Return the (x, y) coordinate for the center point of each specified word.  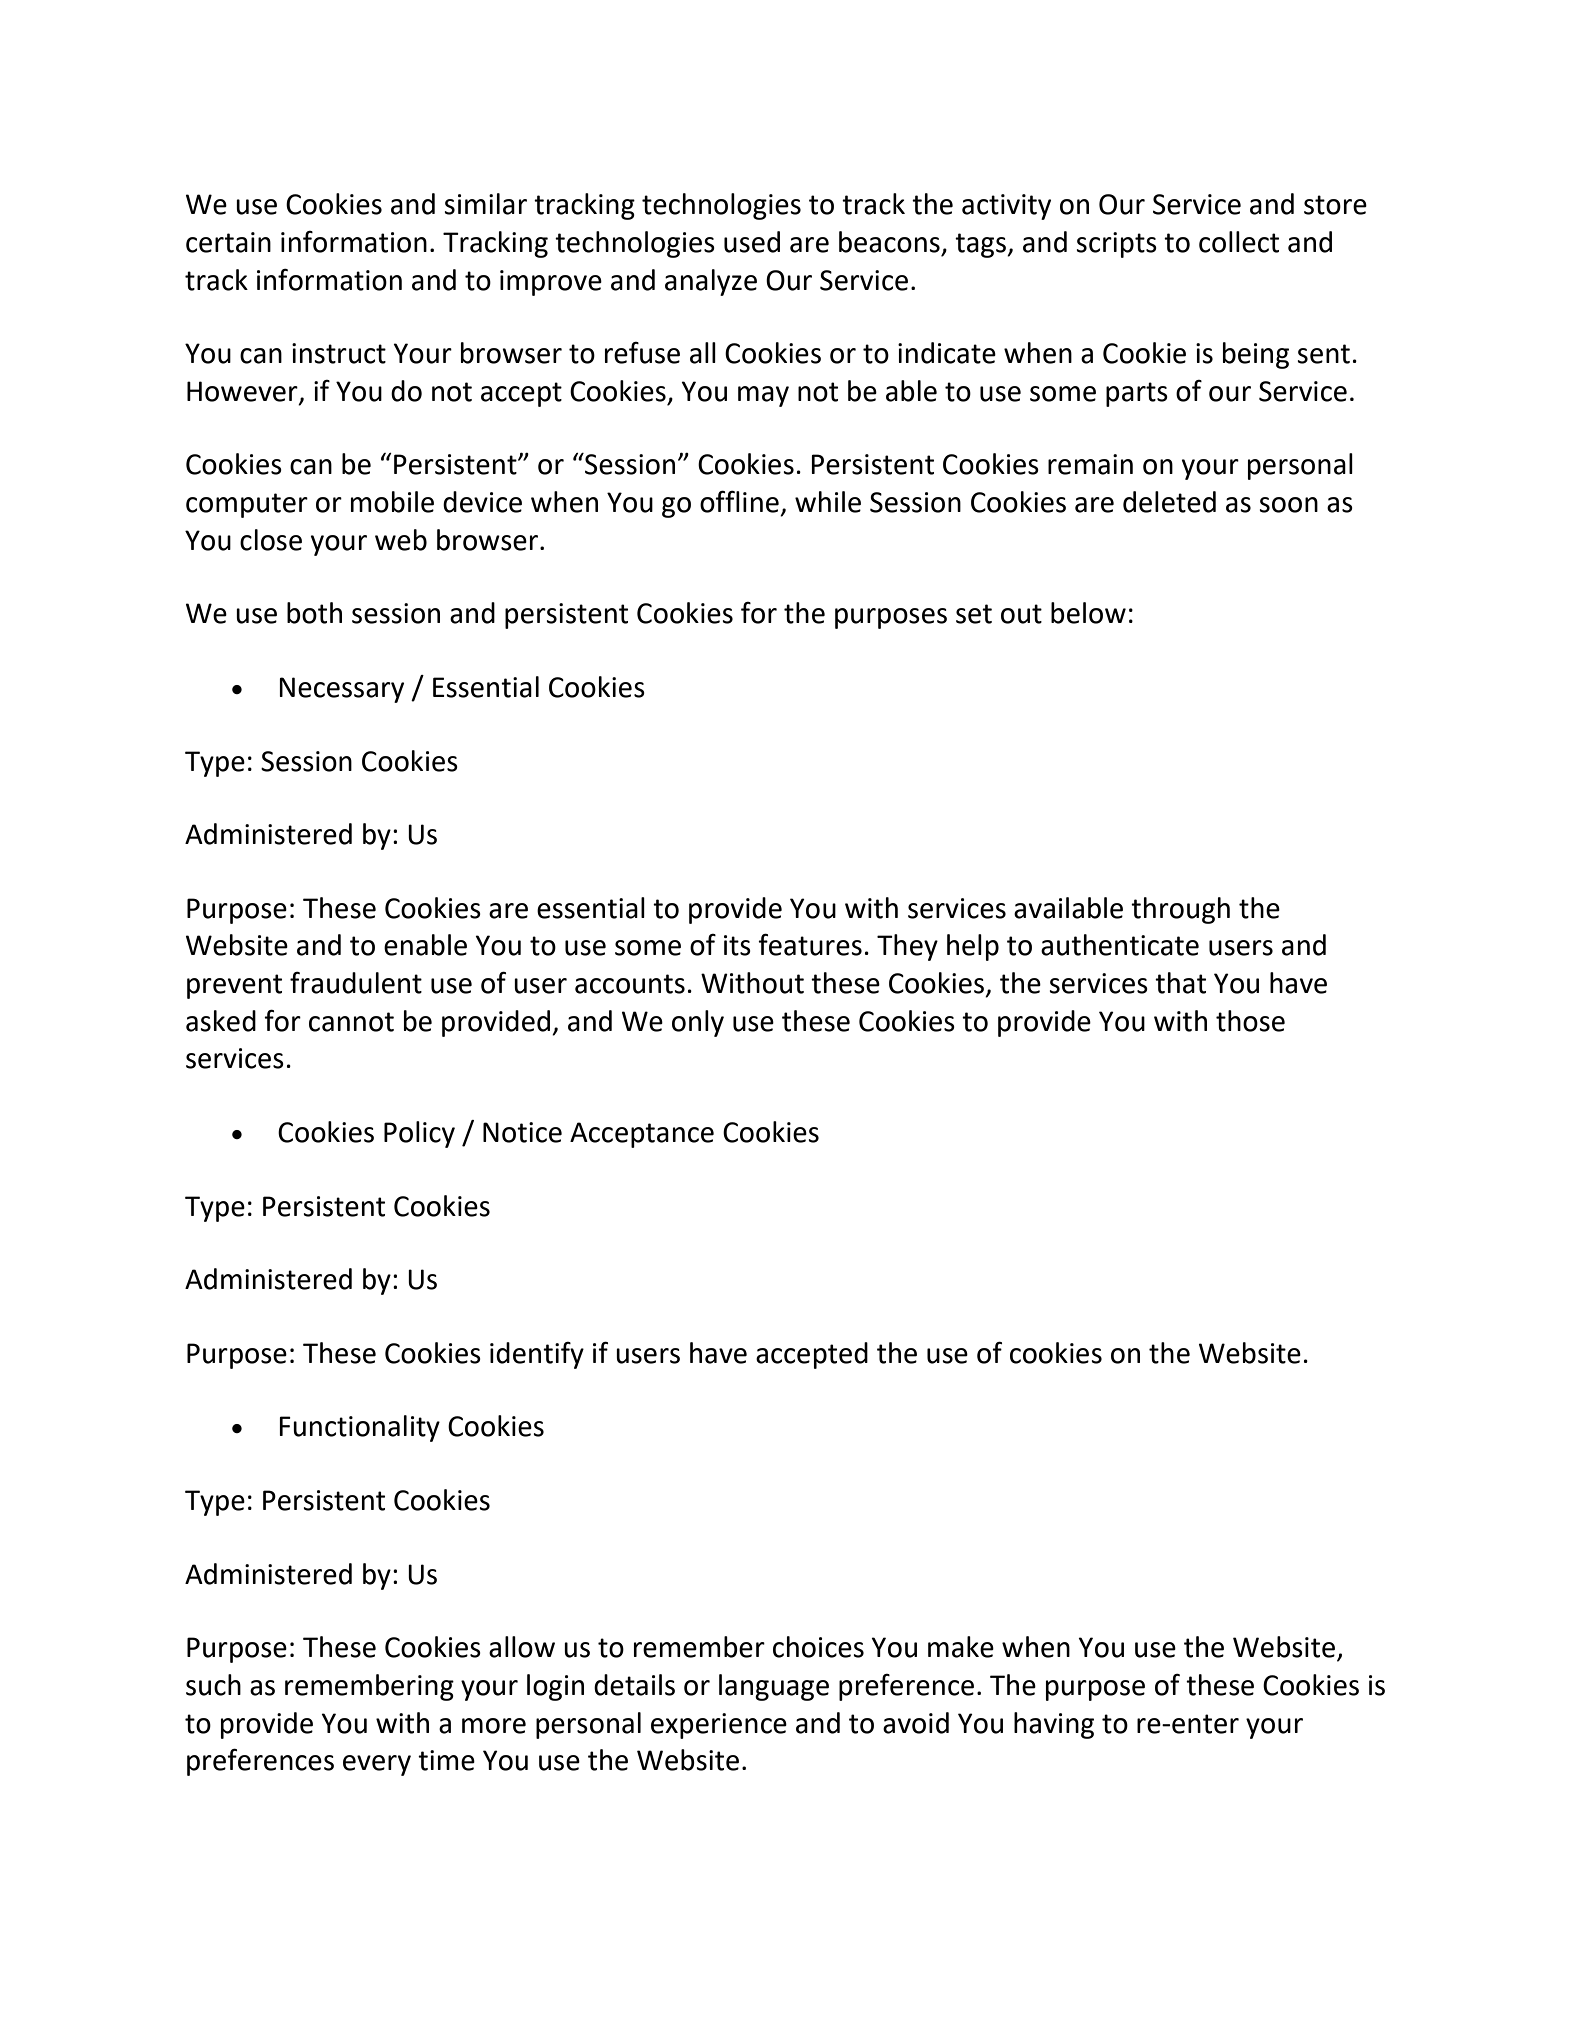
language (774, 1687)
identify (537, 1355)
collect (1239, 242)
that (1180, 983)
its (737, 945)
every (377, 1765)
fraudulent (356, 983)
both (314, 613)
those (1250, 1021)
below (1088, 613)
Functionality (359, 1428)
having (1054, 1725)
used (752, 242)
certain (228, 242)
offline (739, 501)
